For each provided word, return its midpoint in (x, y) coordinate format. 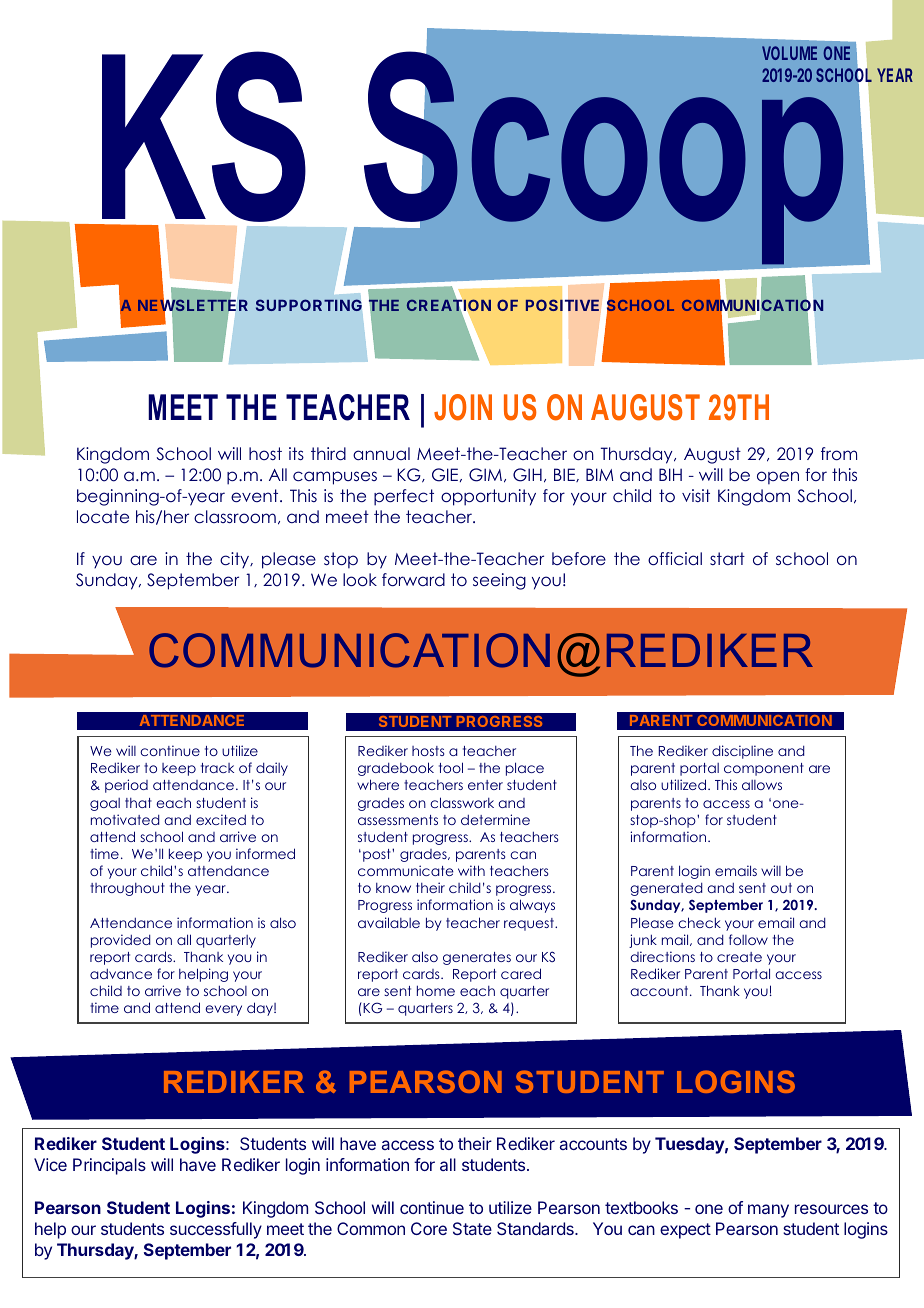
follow (748, 939)
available (389, 922)
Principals (109, 1166)
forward (413, 579)
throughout (127, 889)
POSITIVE (562, 305)
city (236, 560)
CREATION (449, 305)
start (727, 558)
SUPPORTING (309, 305)
